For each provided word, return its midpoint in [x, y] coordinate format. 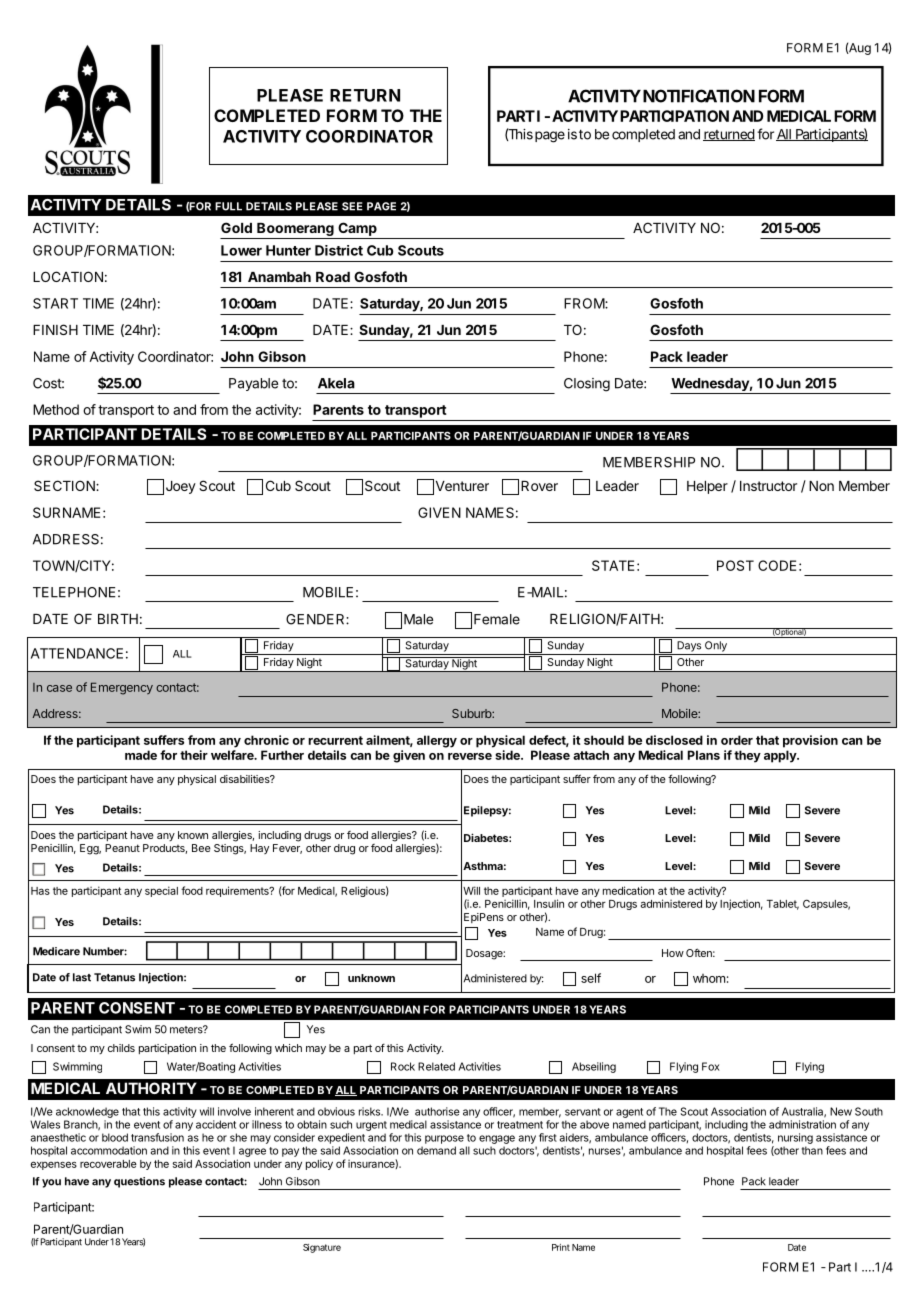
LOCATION [68, 276]
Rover [539, 486]
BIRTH [118, 619]
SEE [352, 206]
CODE [777, 565]
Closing [587, 385]
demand [436, 1150]
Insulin [549, 903]
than [812, 1150]
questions [139, 1182]
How [673, 953]
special [161, 891]
